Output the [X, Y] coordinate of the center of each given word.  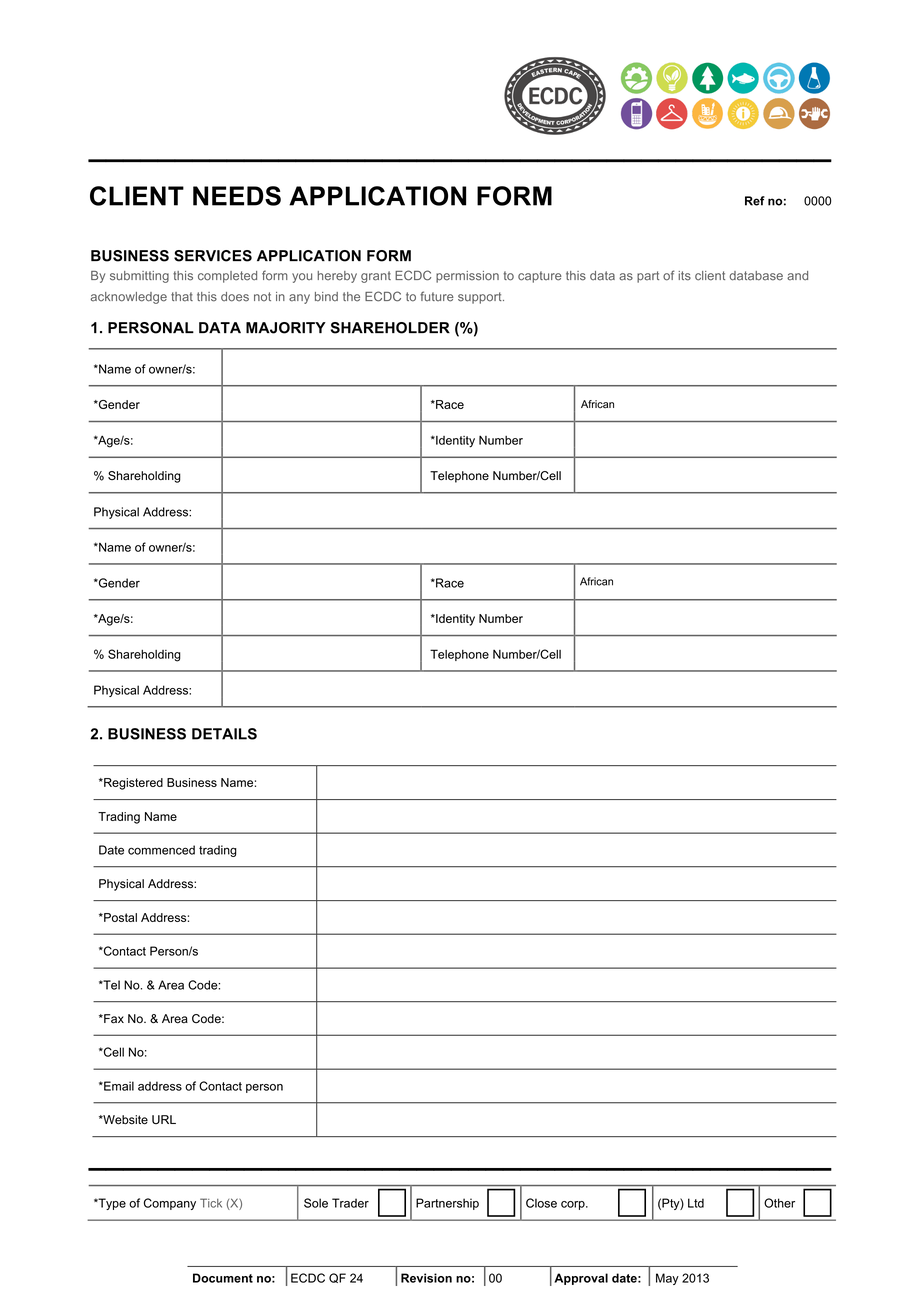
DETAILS [224, 734]
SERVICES [213, 256]
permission [467, 277]
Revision [426, 1278]
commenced [161, 850]
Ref [755, 201]
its [684, 276]
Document [223, 1278]
